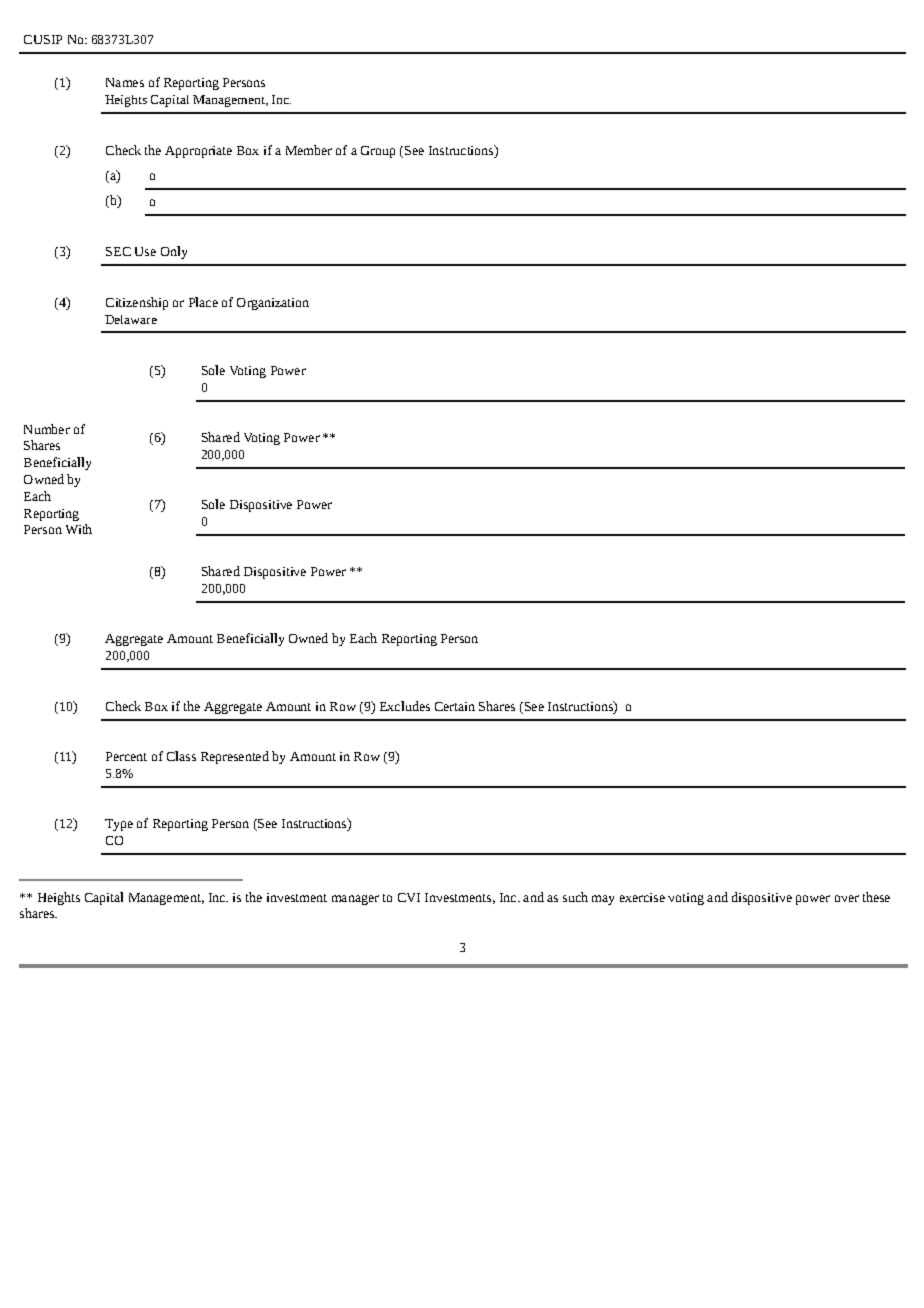 The width and height of the screenshot is (924, 1308). I want to click on Delaware, so click(131, 319).
